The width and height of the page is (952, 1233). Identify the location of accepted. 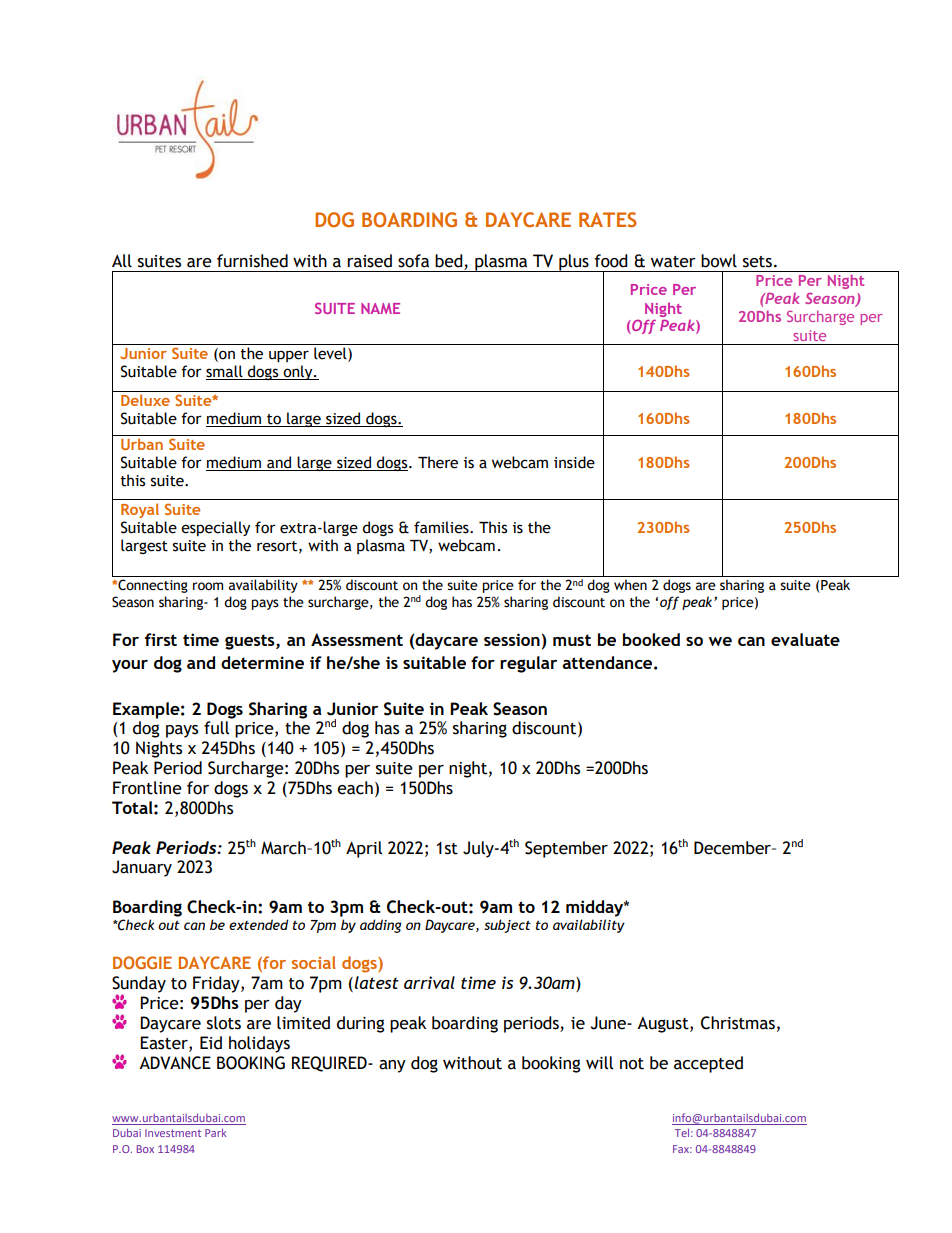
(708, 1064).
